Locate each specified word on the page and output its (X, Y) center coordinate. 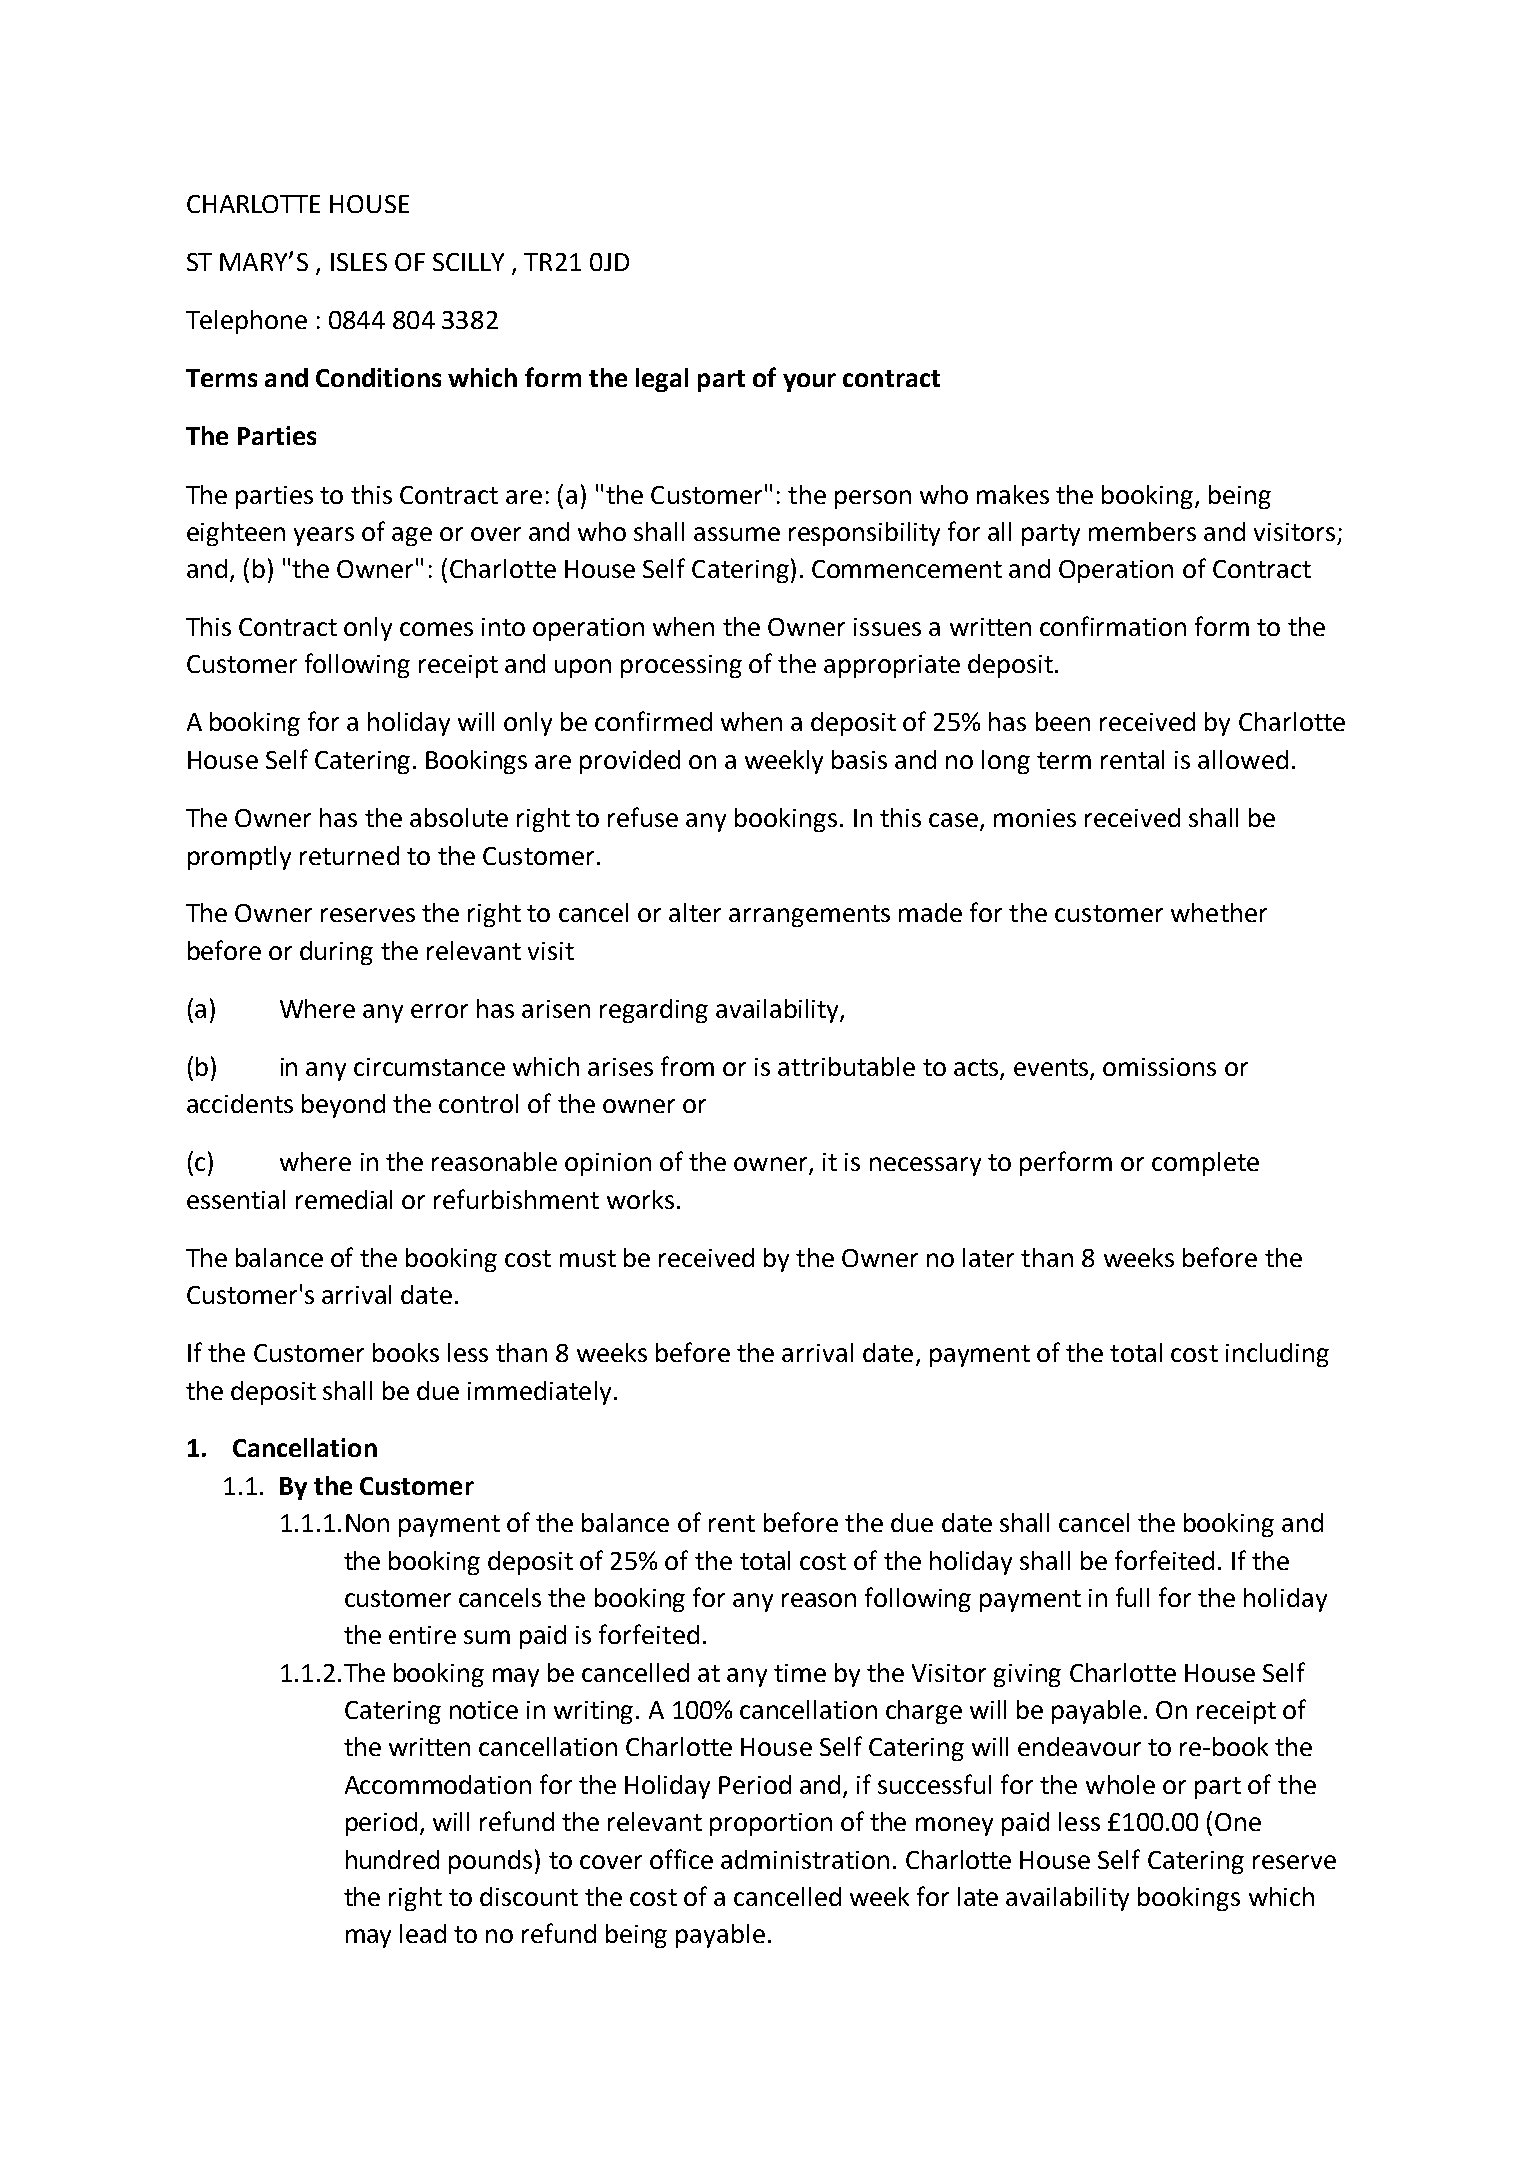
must (588, 1258)
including (1277, 1355)
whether (1219, 912)
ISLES (359, 262)
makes (1013, 494)
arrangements (809, 916)
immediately (539, 1393)
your (809, 382)
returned (349, 855)
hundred (392, 1859)
